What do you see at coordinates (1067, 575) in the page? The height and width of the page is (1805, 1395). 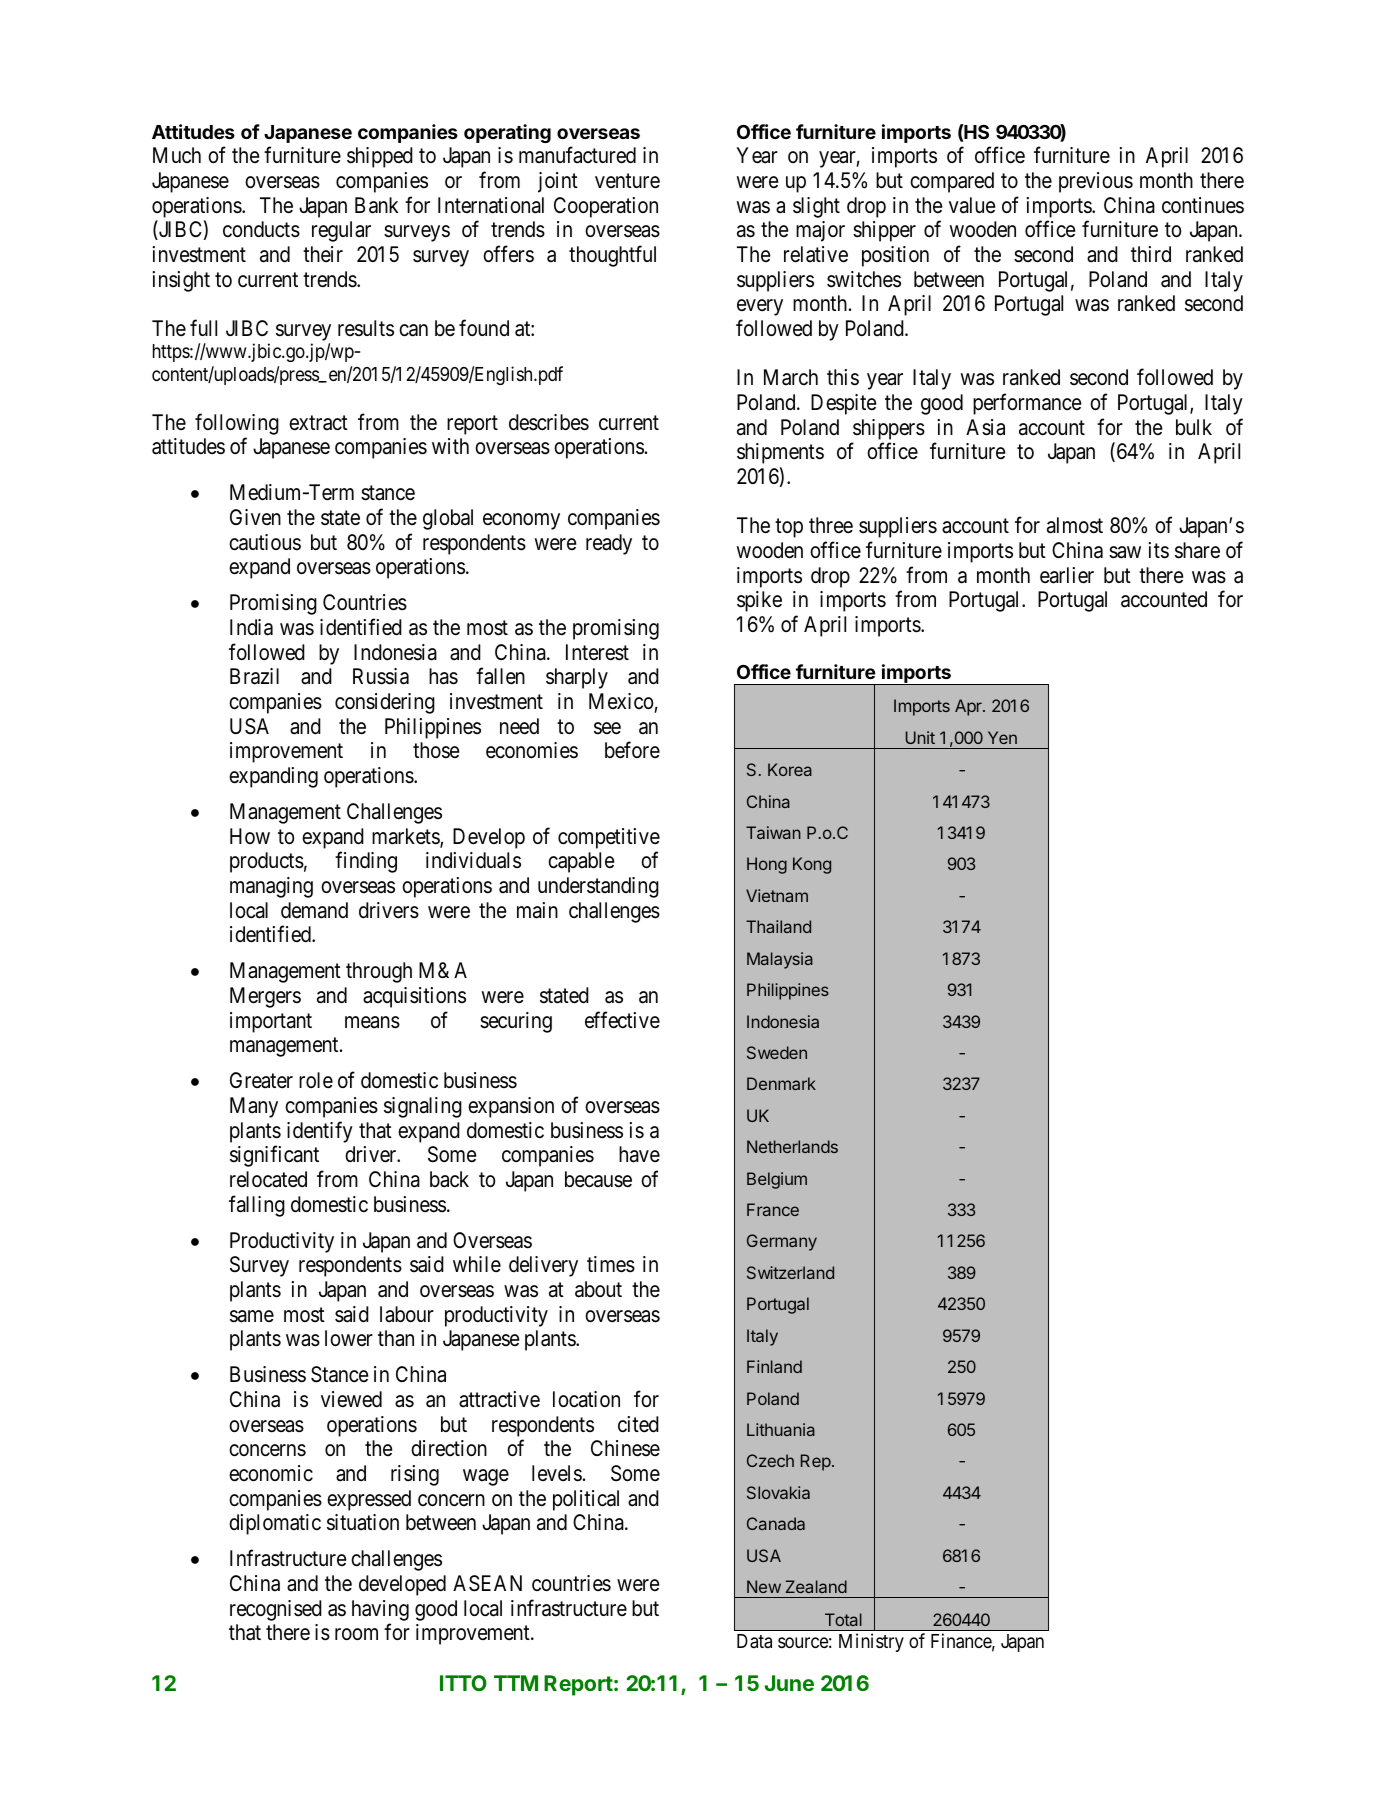 I see `earlier` at bounding box center [1067, 575].
